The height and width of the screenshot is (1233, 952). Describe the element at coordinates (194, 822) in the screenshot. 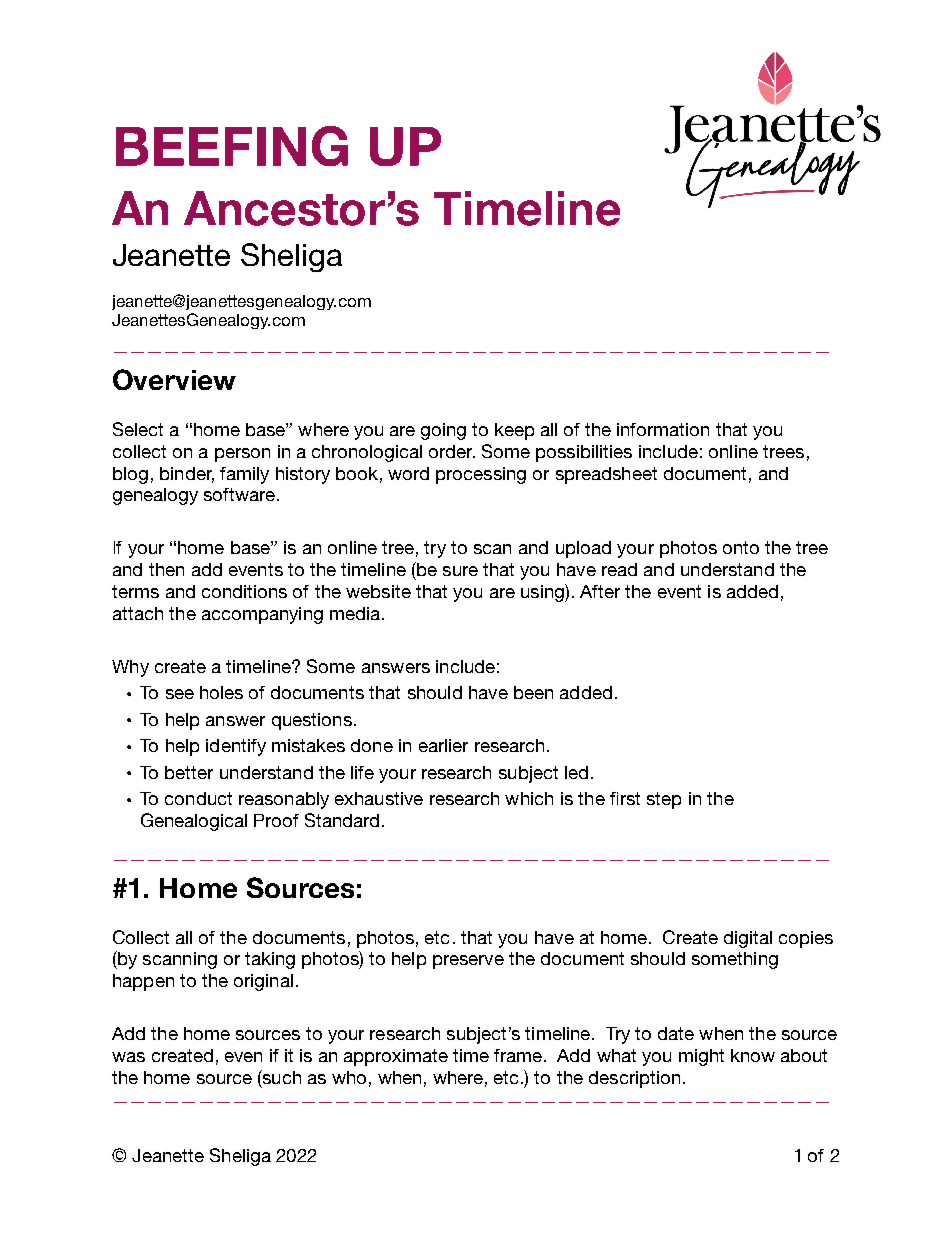

I see `Genealogical` at that location.
